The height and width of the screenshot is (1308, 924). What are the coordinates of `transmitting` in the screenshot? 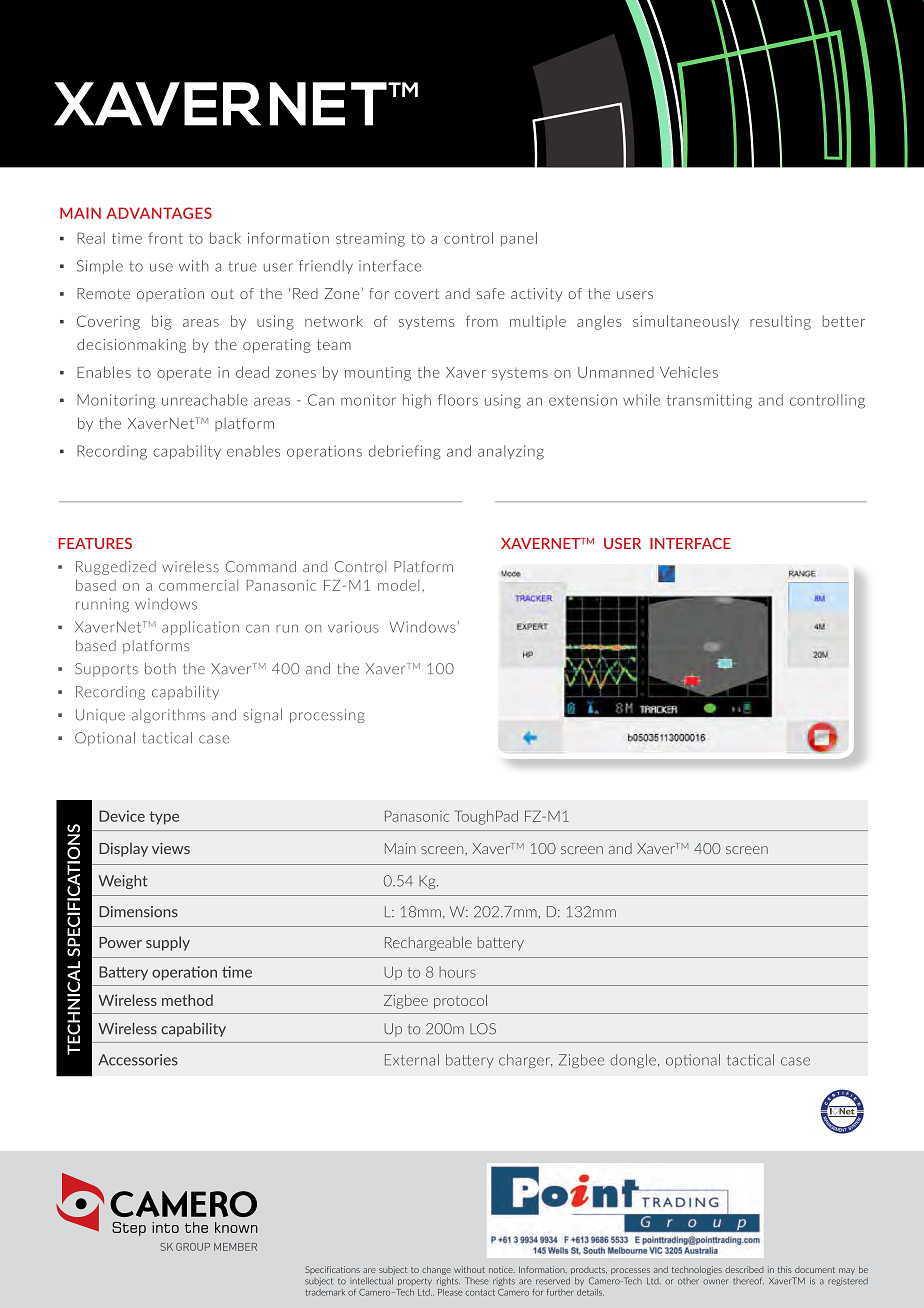 It's located at (709, 401).
